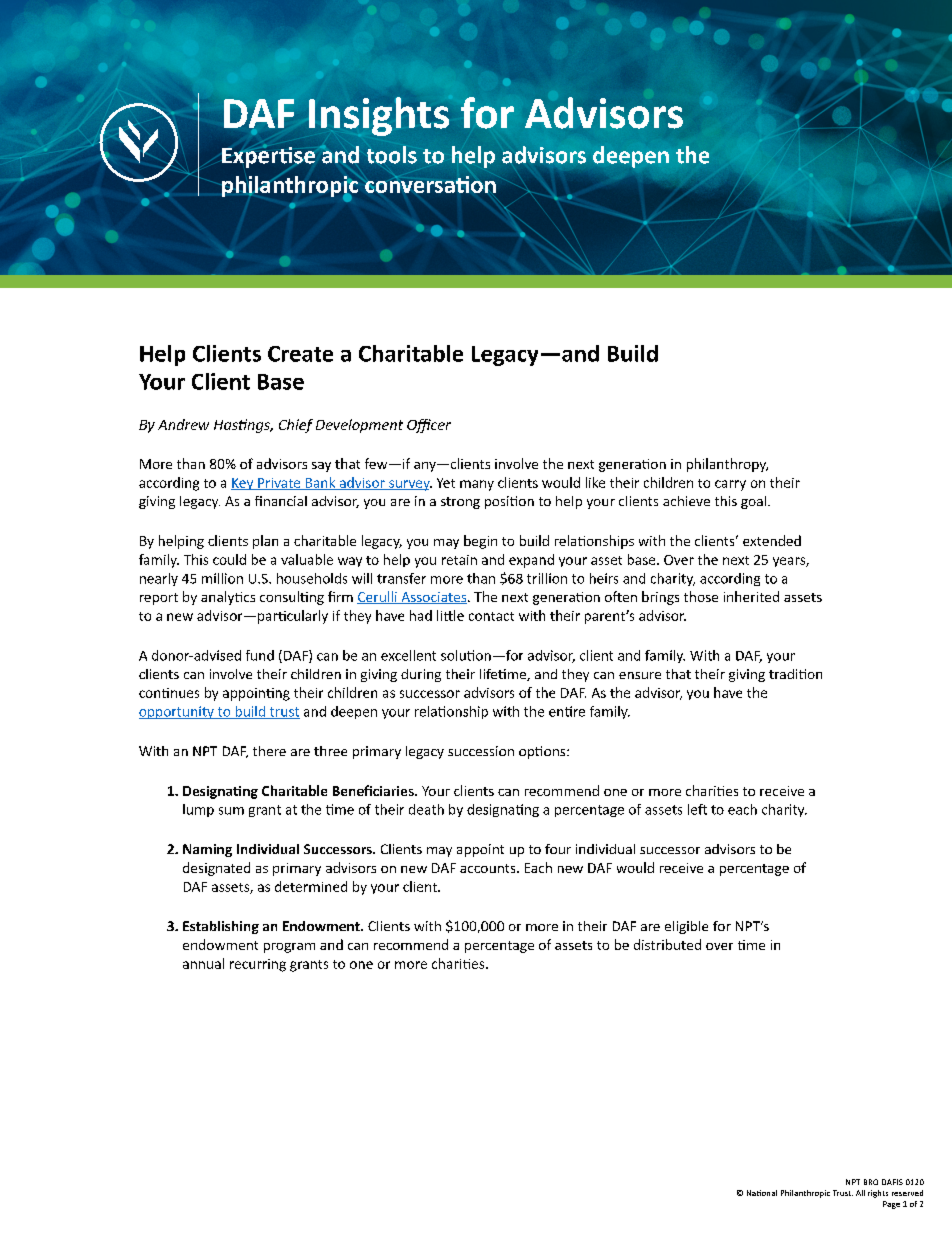  Describe the element at coordinates (860, 1193) in the image. I see `All` at that location.
